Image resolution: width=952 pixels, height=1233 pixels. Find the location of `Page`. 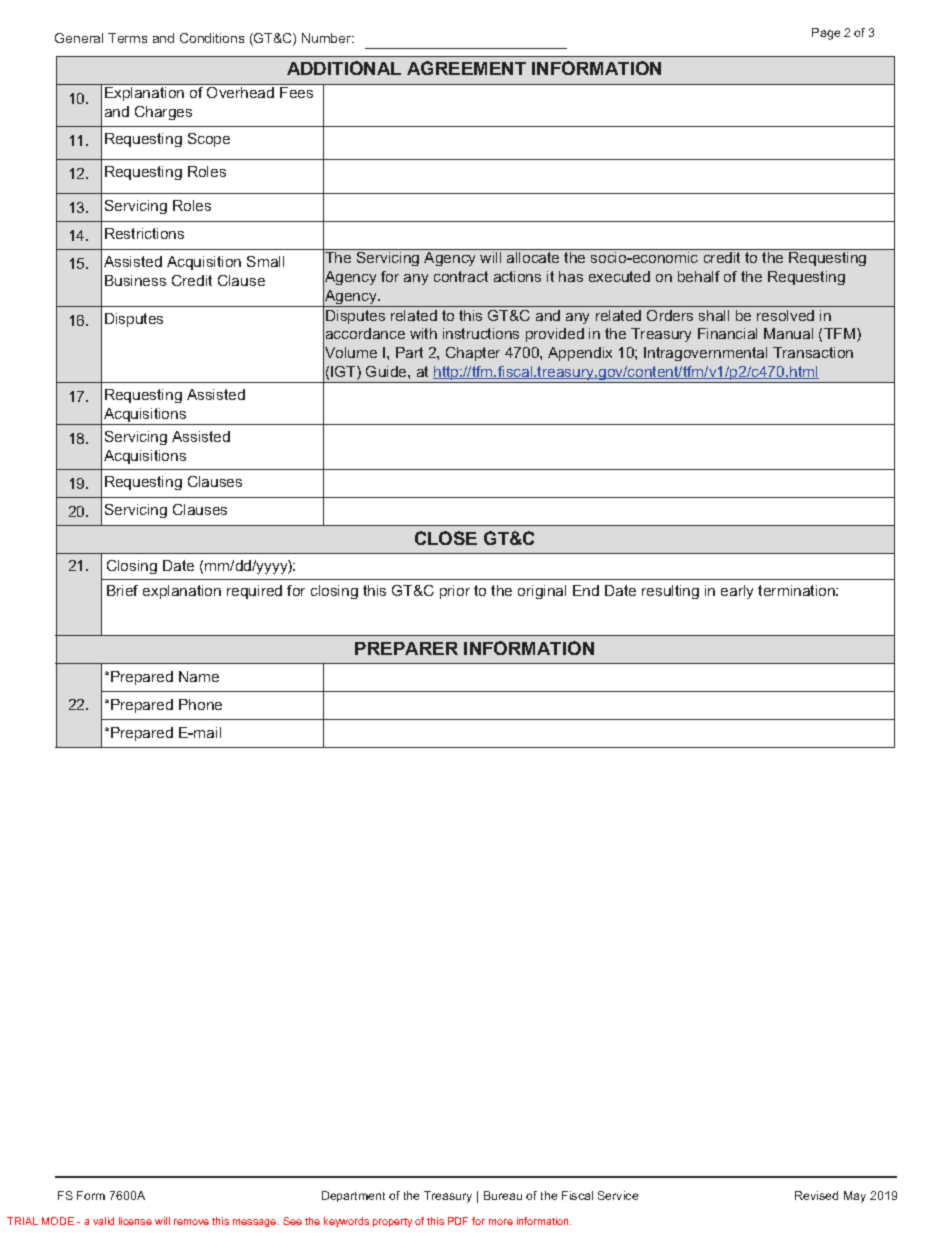

Page is located at coordinates (826, 34).
